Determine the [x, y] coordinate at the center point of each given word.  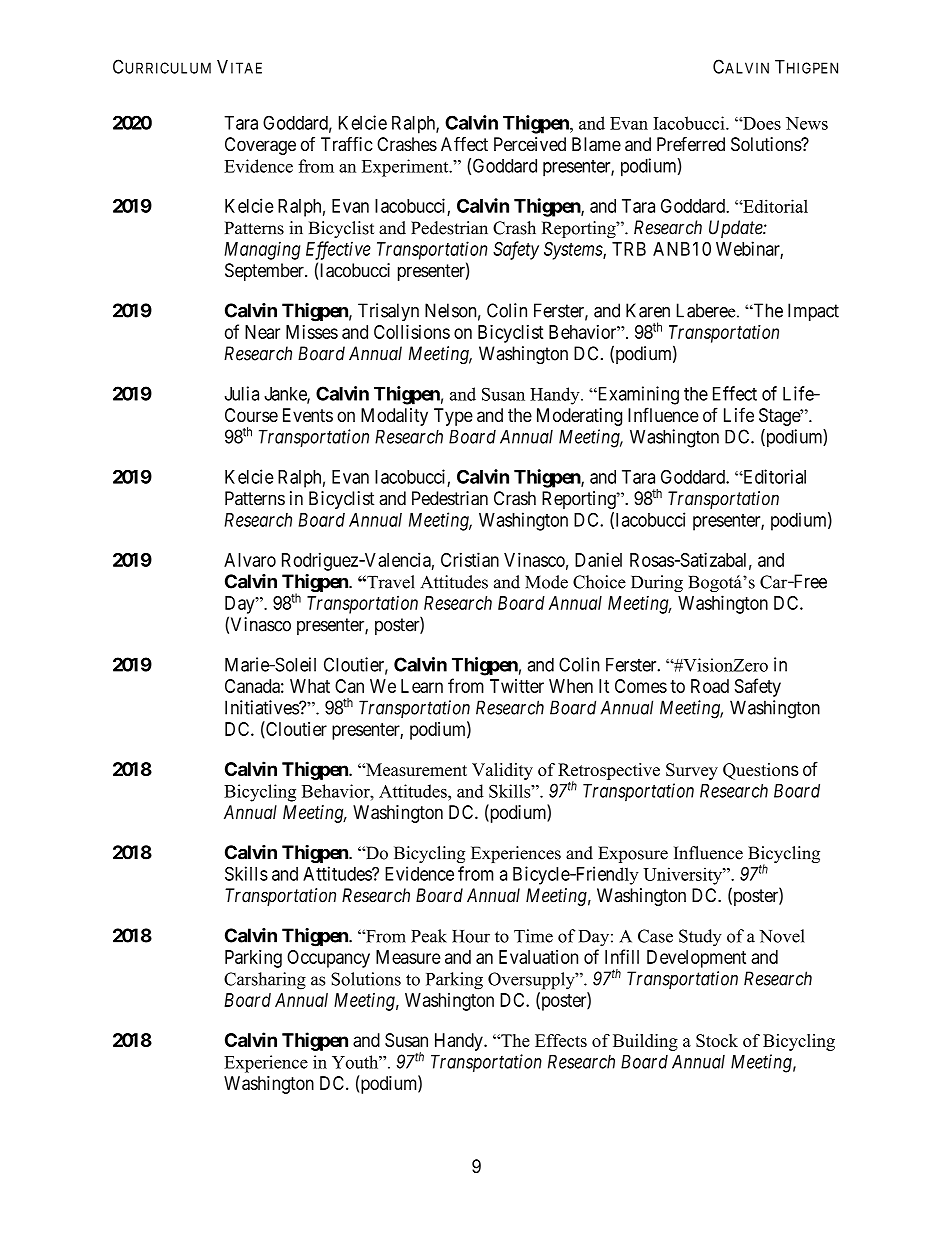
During [657, 584]
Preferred [691, 144]
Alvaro [250, 560]
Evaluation [538, 957]
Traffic [347, 144]
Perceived [530, 144]
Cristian [470, 559]
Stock [717, 1040]
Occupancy [328, 959]
